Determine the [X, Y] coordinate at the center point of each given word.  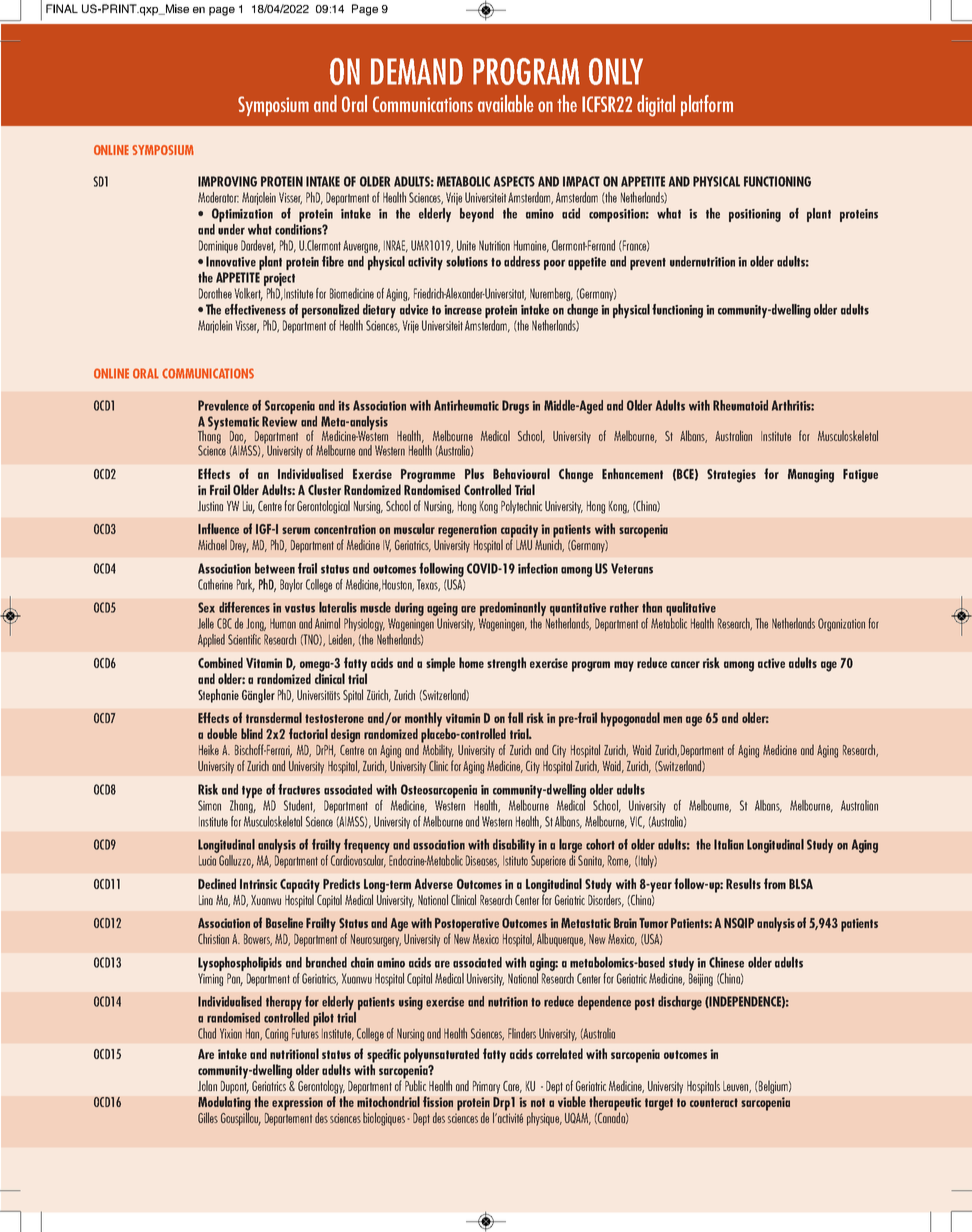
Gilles [208, 1117]
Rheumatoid [740, 405]
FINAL [62, 8]
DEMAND [417, 71]
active [771, 663]
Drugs [515, 407]
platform [707, 105]
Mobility [438, 750]
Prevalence [223, 405]
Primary [486, 1087]
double [222, 733]
